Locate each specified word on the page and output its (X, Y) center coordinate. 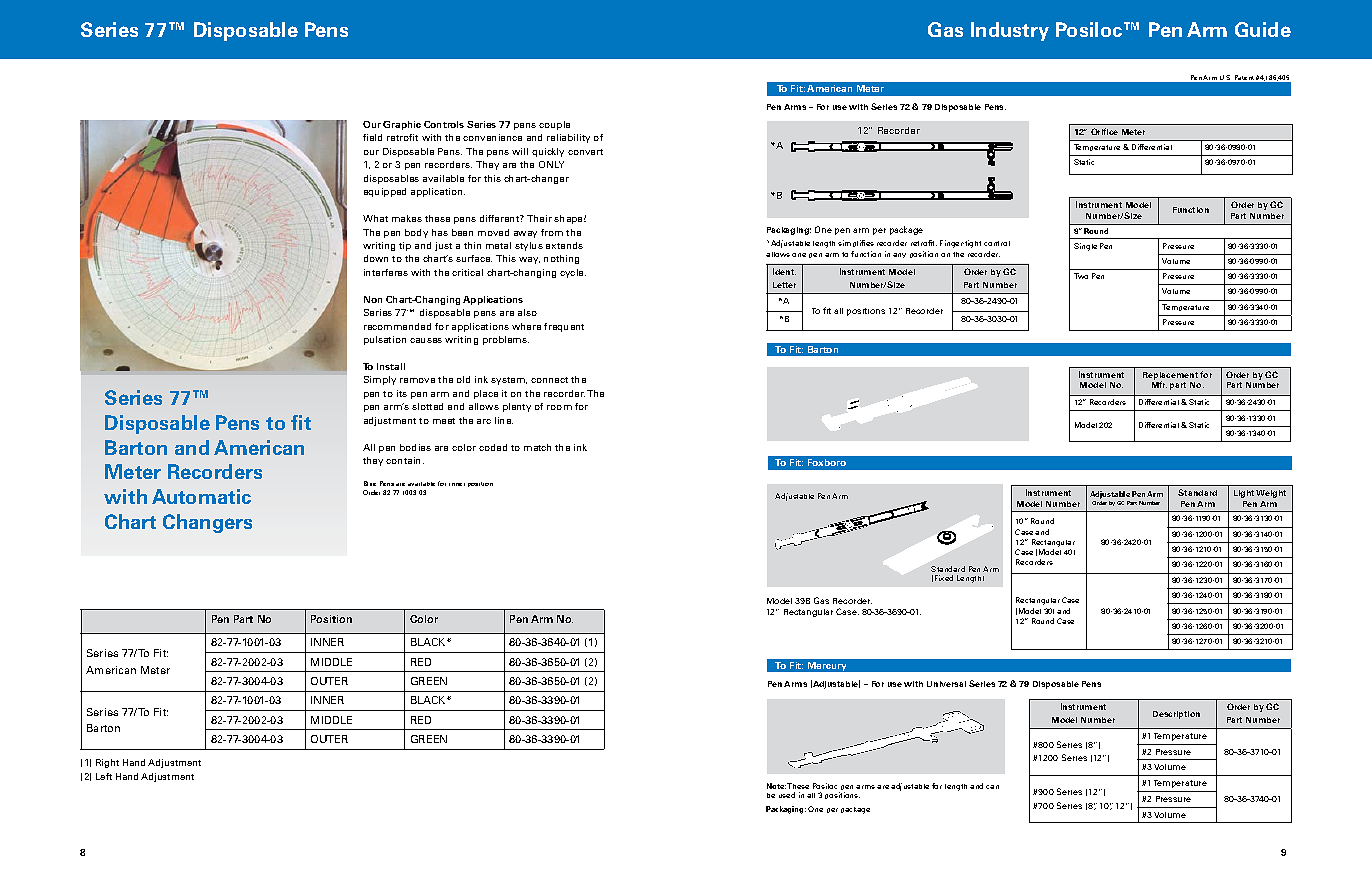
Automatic (201, 496)
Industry (1010, 31)
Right (107, 763)
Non (373, 299)
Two (1081, 276)
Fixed (944, 578)
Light (1245, 494)
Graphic (402, 125)
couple (554, 125)
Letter (784, 285)
